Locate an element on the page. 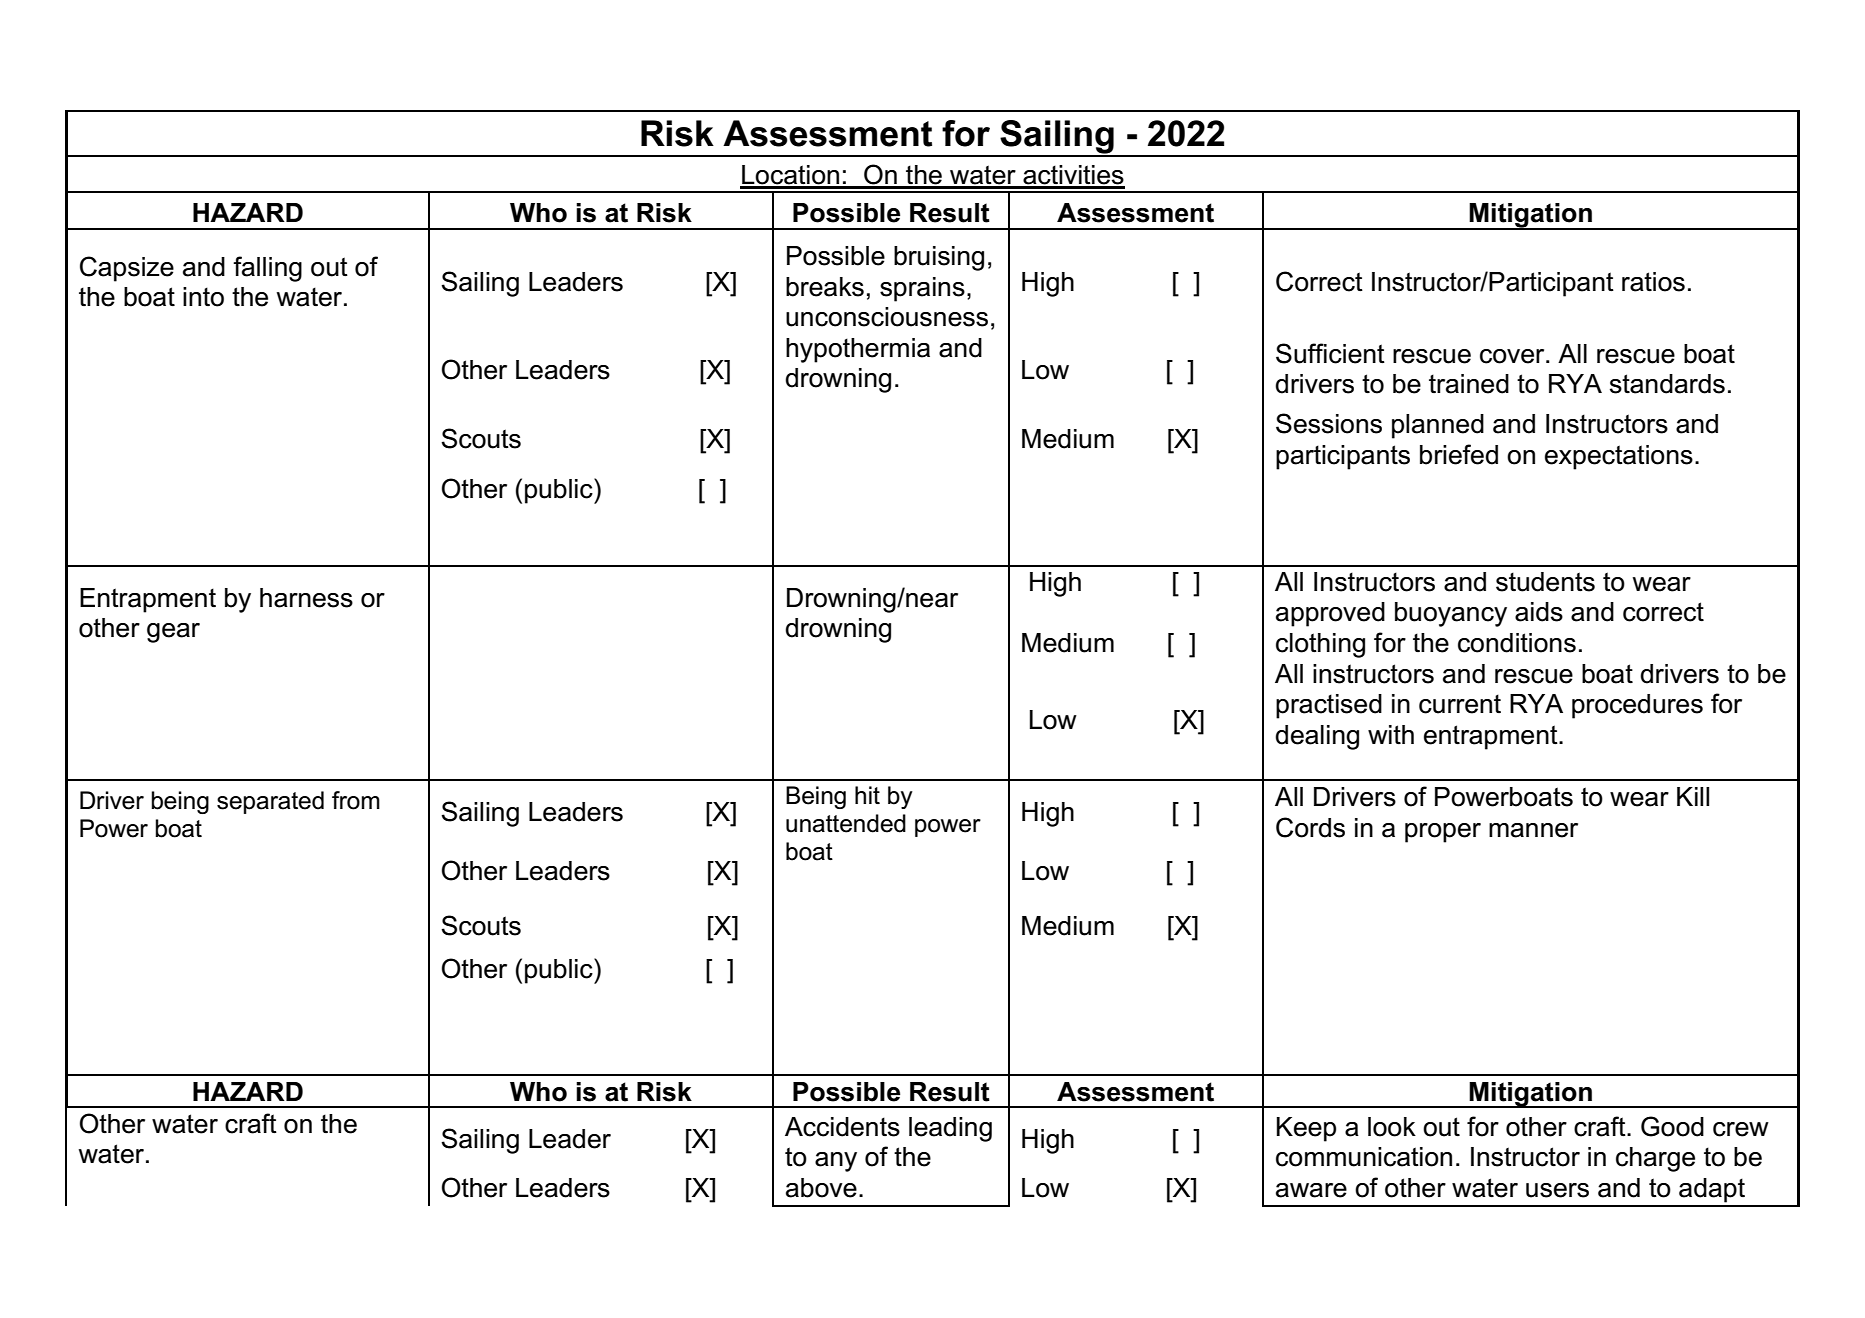  falling is located at coordinates (267, 269).
